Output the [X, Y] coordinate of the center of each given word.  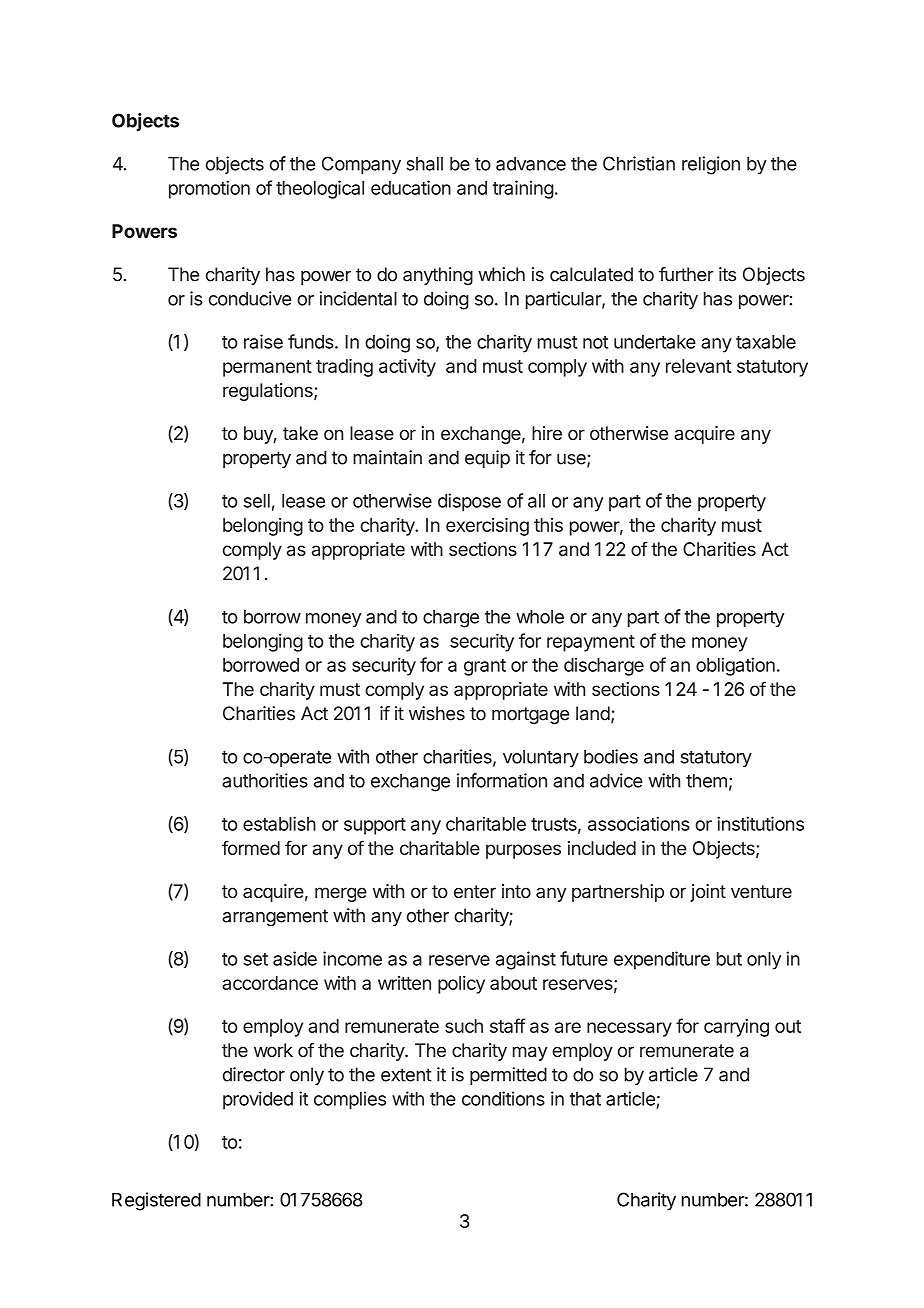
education [411, 187]
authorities [265, 780]
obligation [735, 666]
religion [711, 165]
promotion [209, 189]
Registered [156, 1201]
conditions [503, 1098]
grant [485, 667]
